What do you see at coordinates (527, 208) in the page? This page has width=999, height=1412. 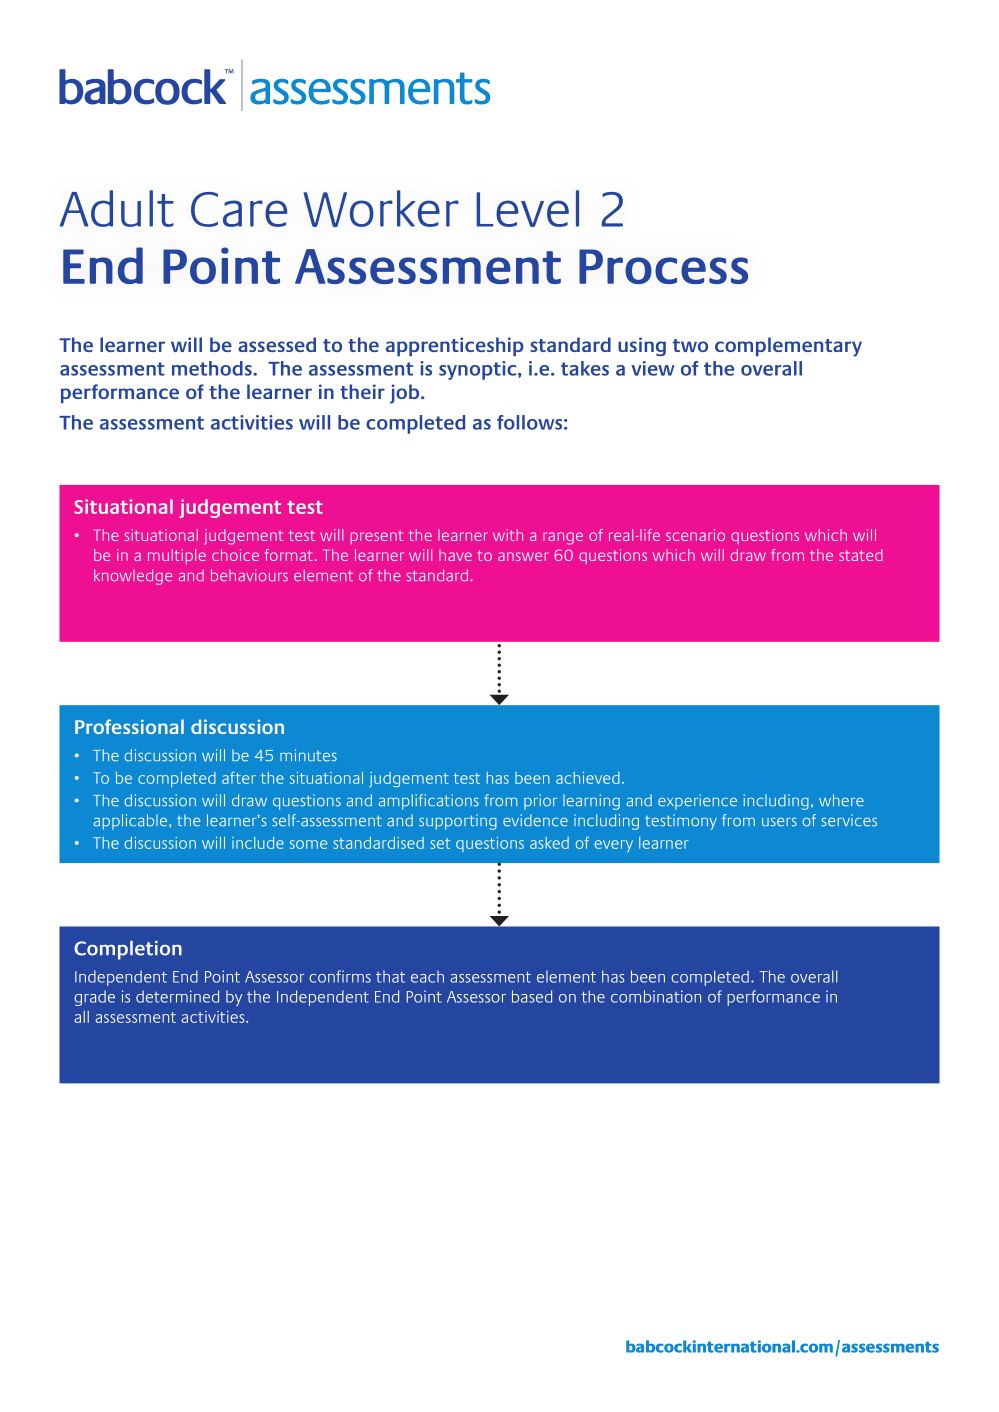 I see `Level` at bounding box center [527, 208].
